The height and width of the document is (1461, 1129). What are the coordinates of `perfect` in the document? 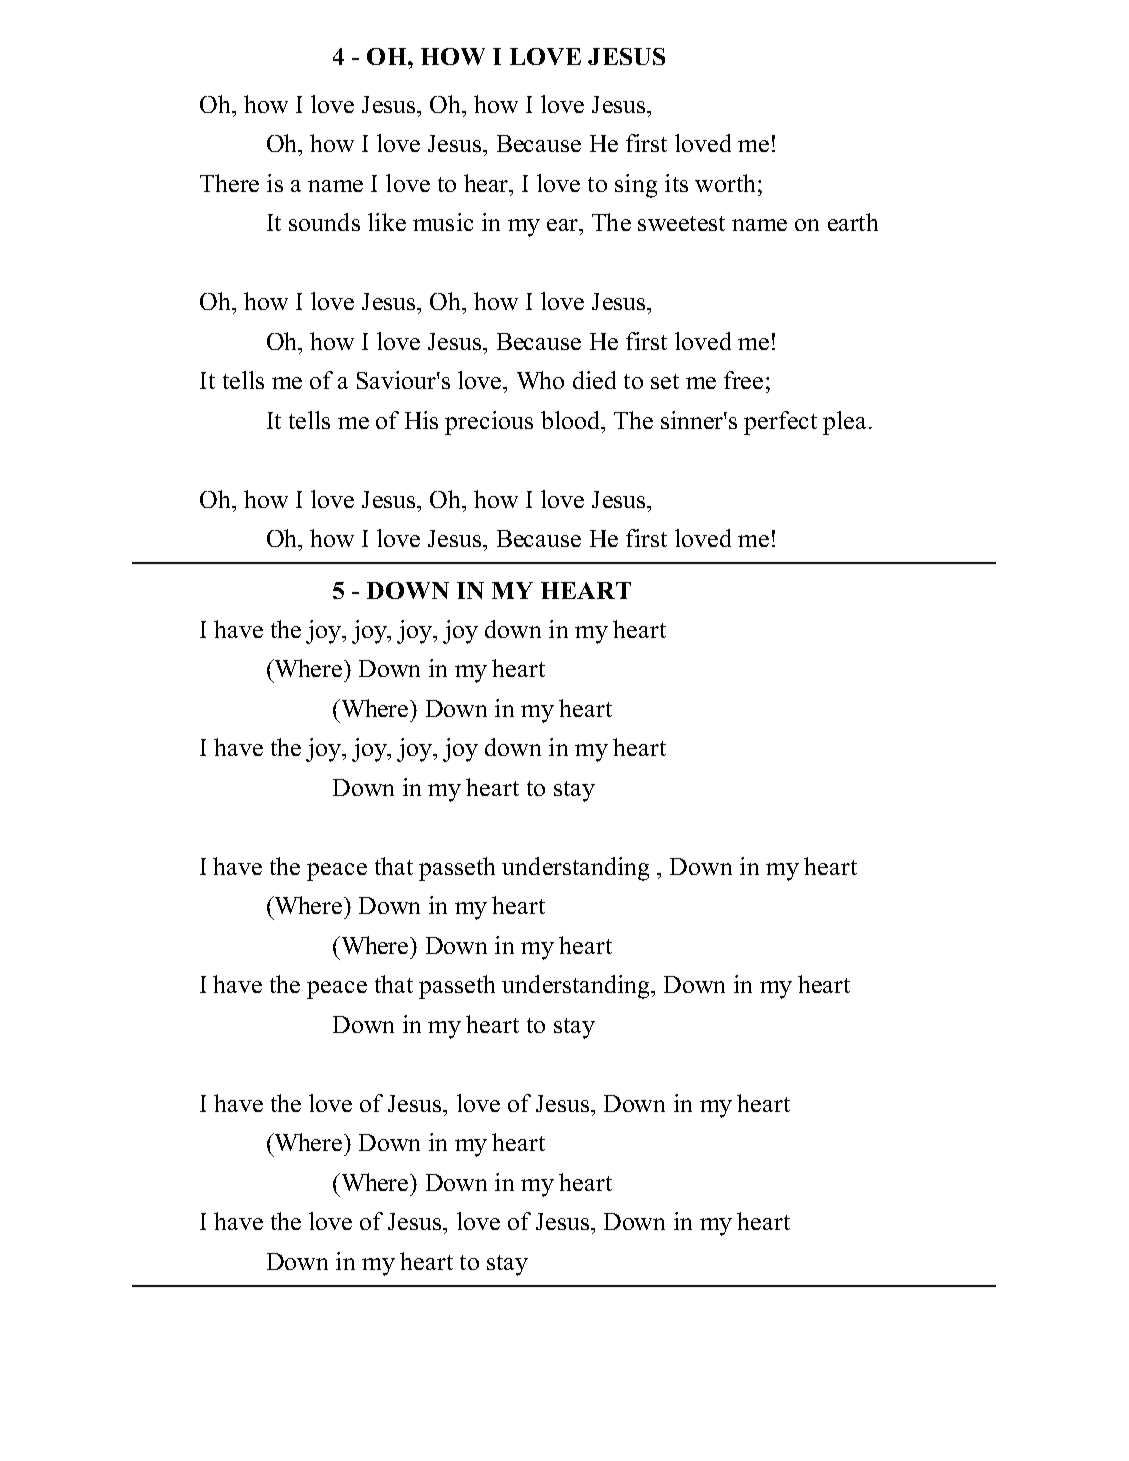 It's located at (780, 423).
